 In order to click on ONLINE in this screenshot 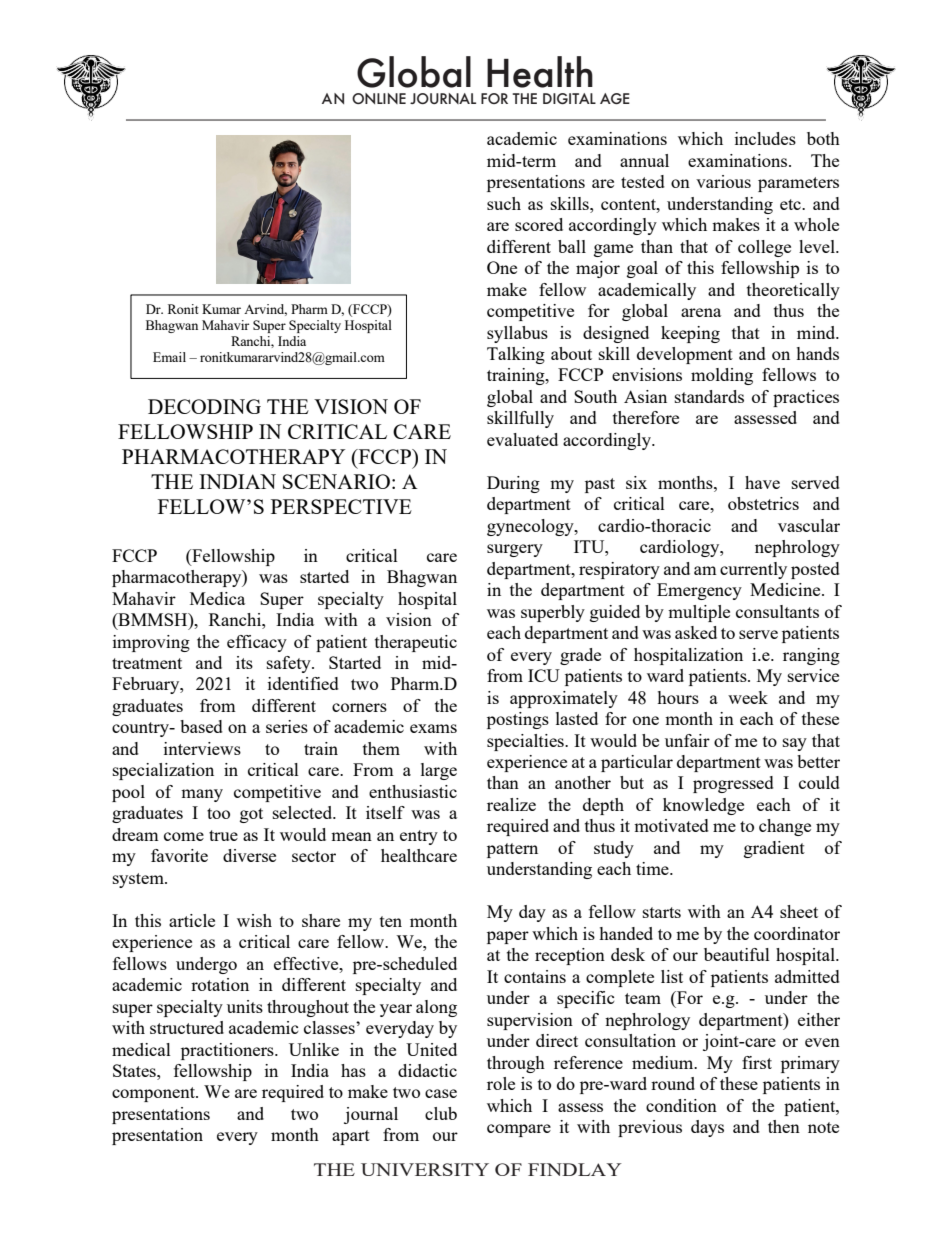, I will do `click(379, 98)`.
